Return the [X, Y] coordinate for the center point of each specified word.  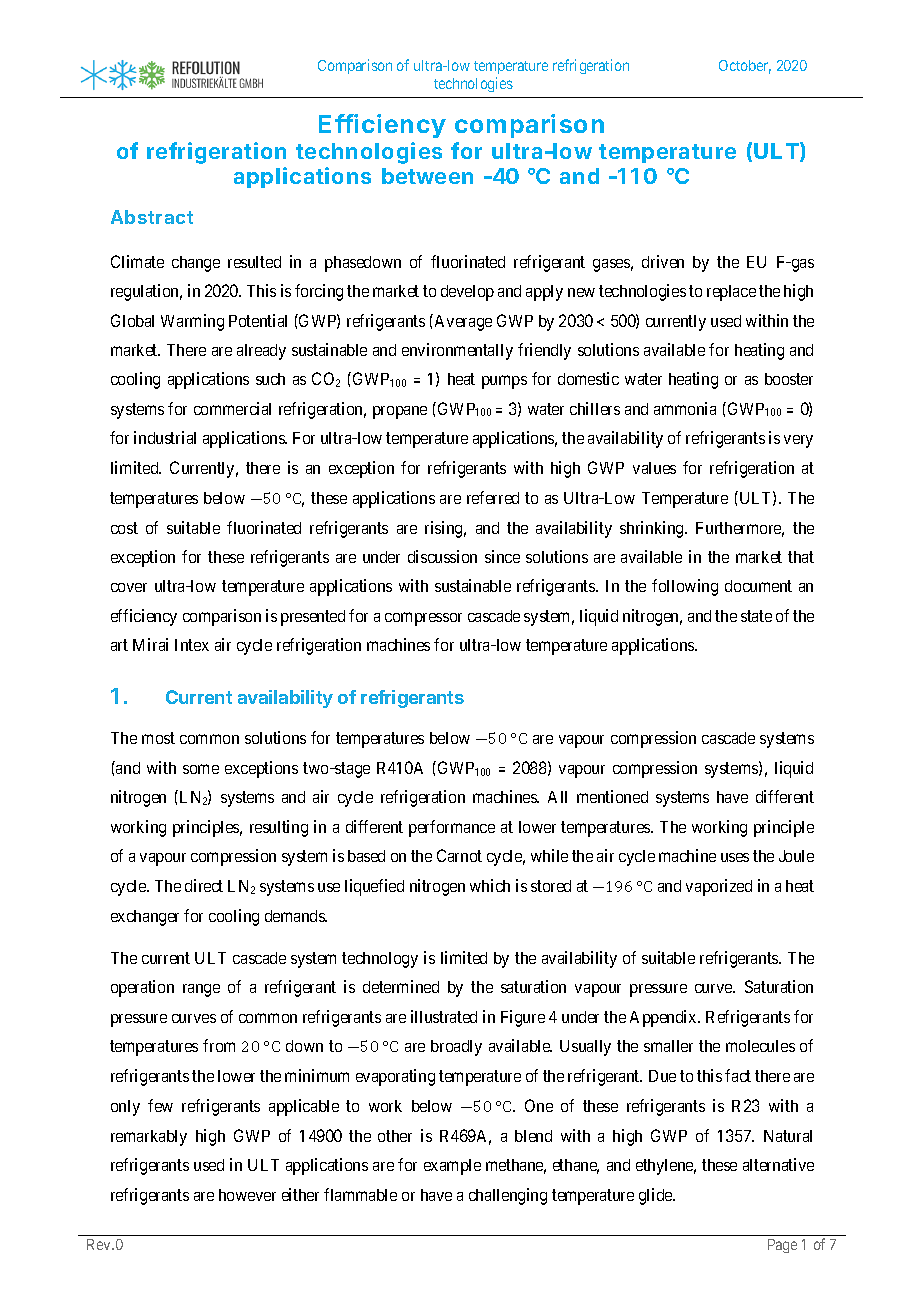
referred [493, 497]
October [745, 67]
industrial [165, 437]
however [247, 1195]
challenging [508, 1196]
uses [735, 857]
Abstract [152, 217]
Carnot [459, 855]
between [427, 176]
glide [656, 1196]
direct [204, 885]
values [654, 468]
